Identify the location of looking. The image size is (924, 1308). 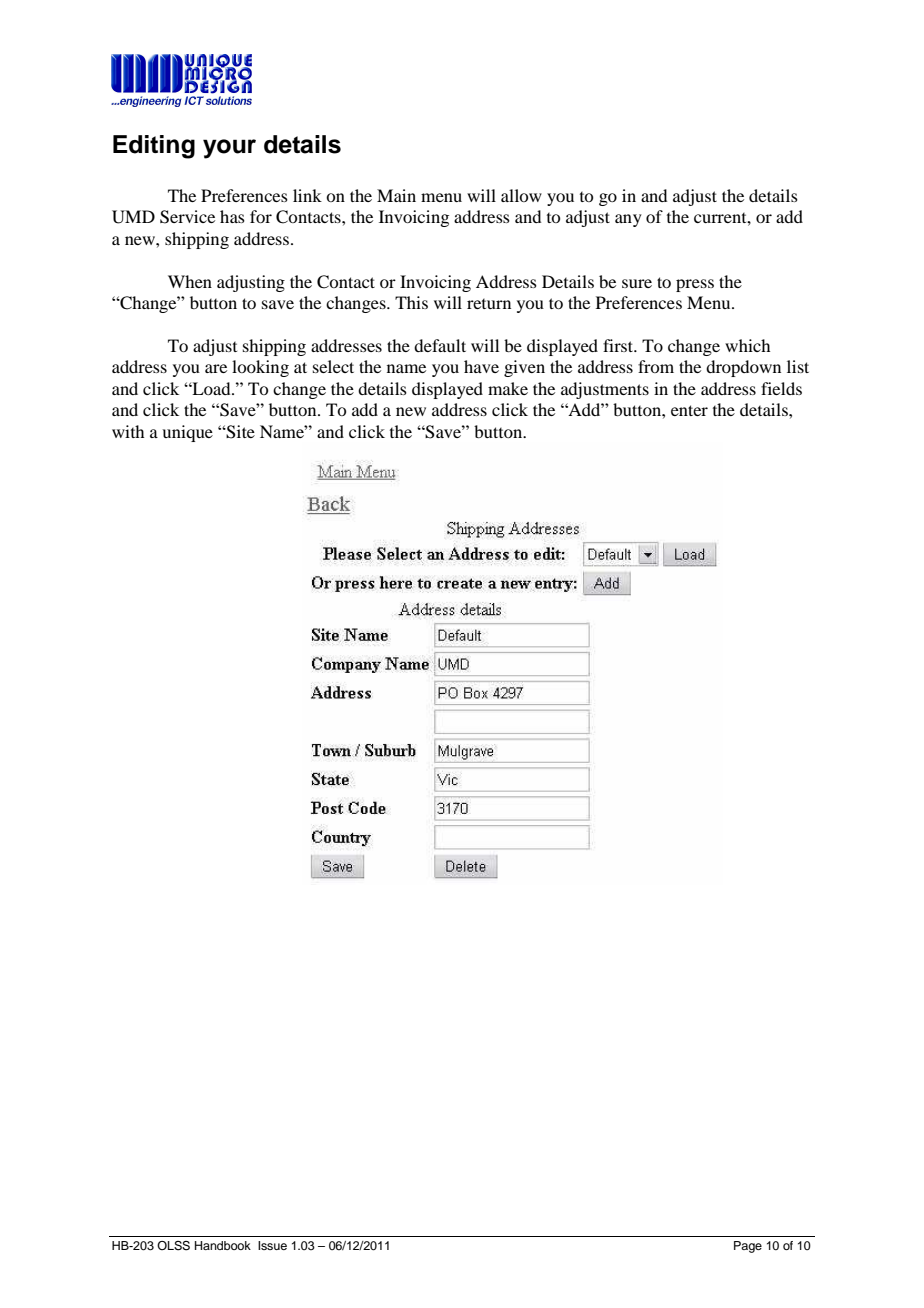
(260, 368).
